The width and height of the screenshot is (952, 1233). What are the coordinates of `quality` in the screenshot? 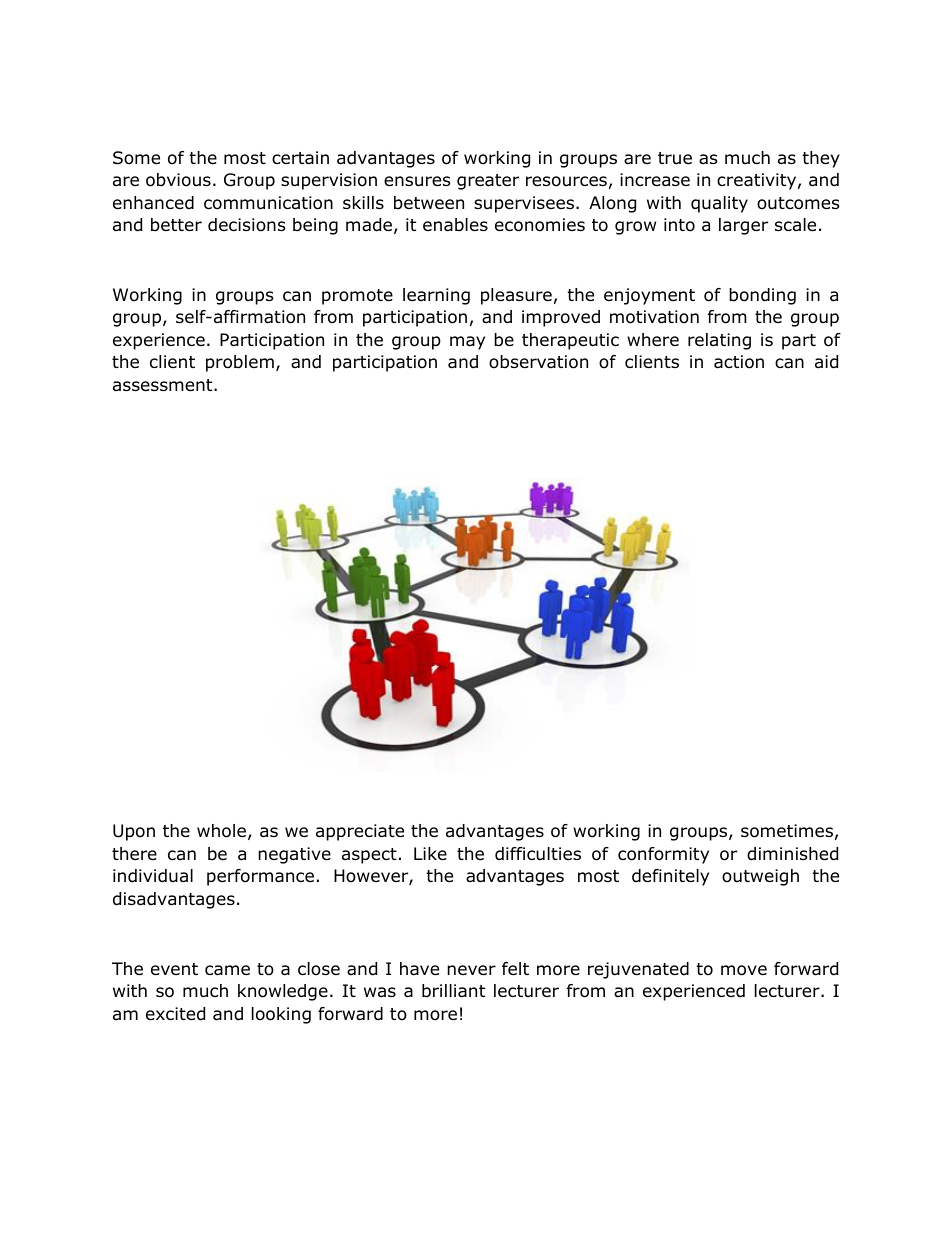 It's located at (719, 204).
